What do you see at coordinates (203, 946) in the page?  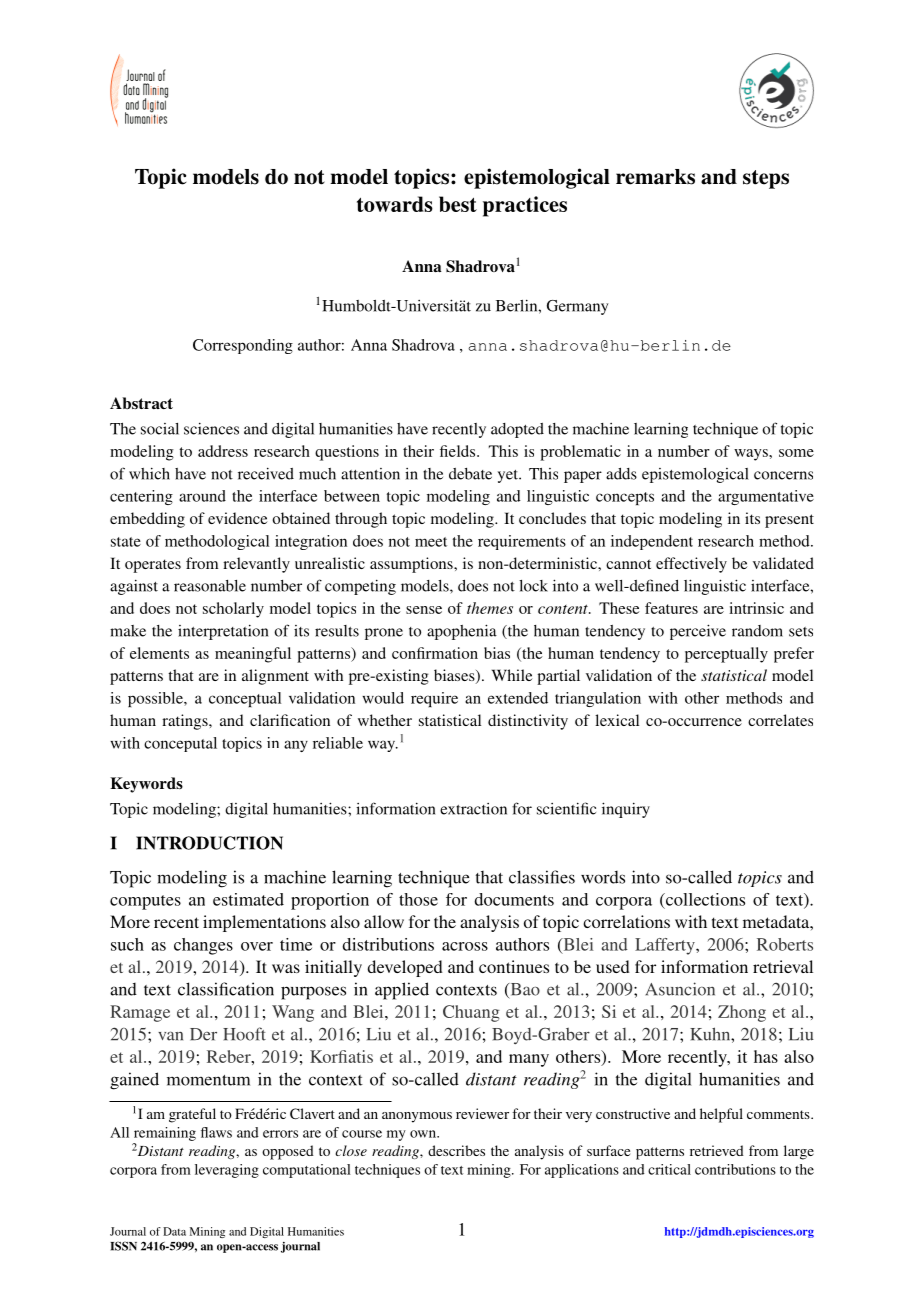 I see `changes` at bounding box center [203, 946].
